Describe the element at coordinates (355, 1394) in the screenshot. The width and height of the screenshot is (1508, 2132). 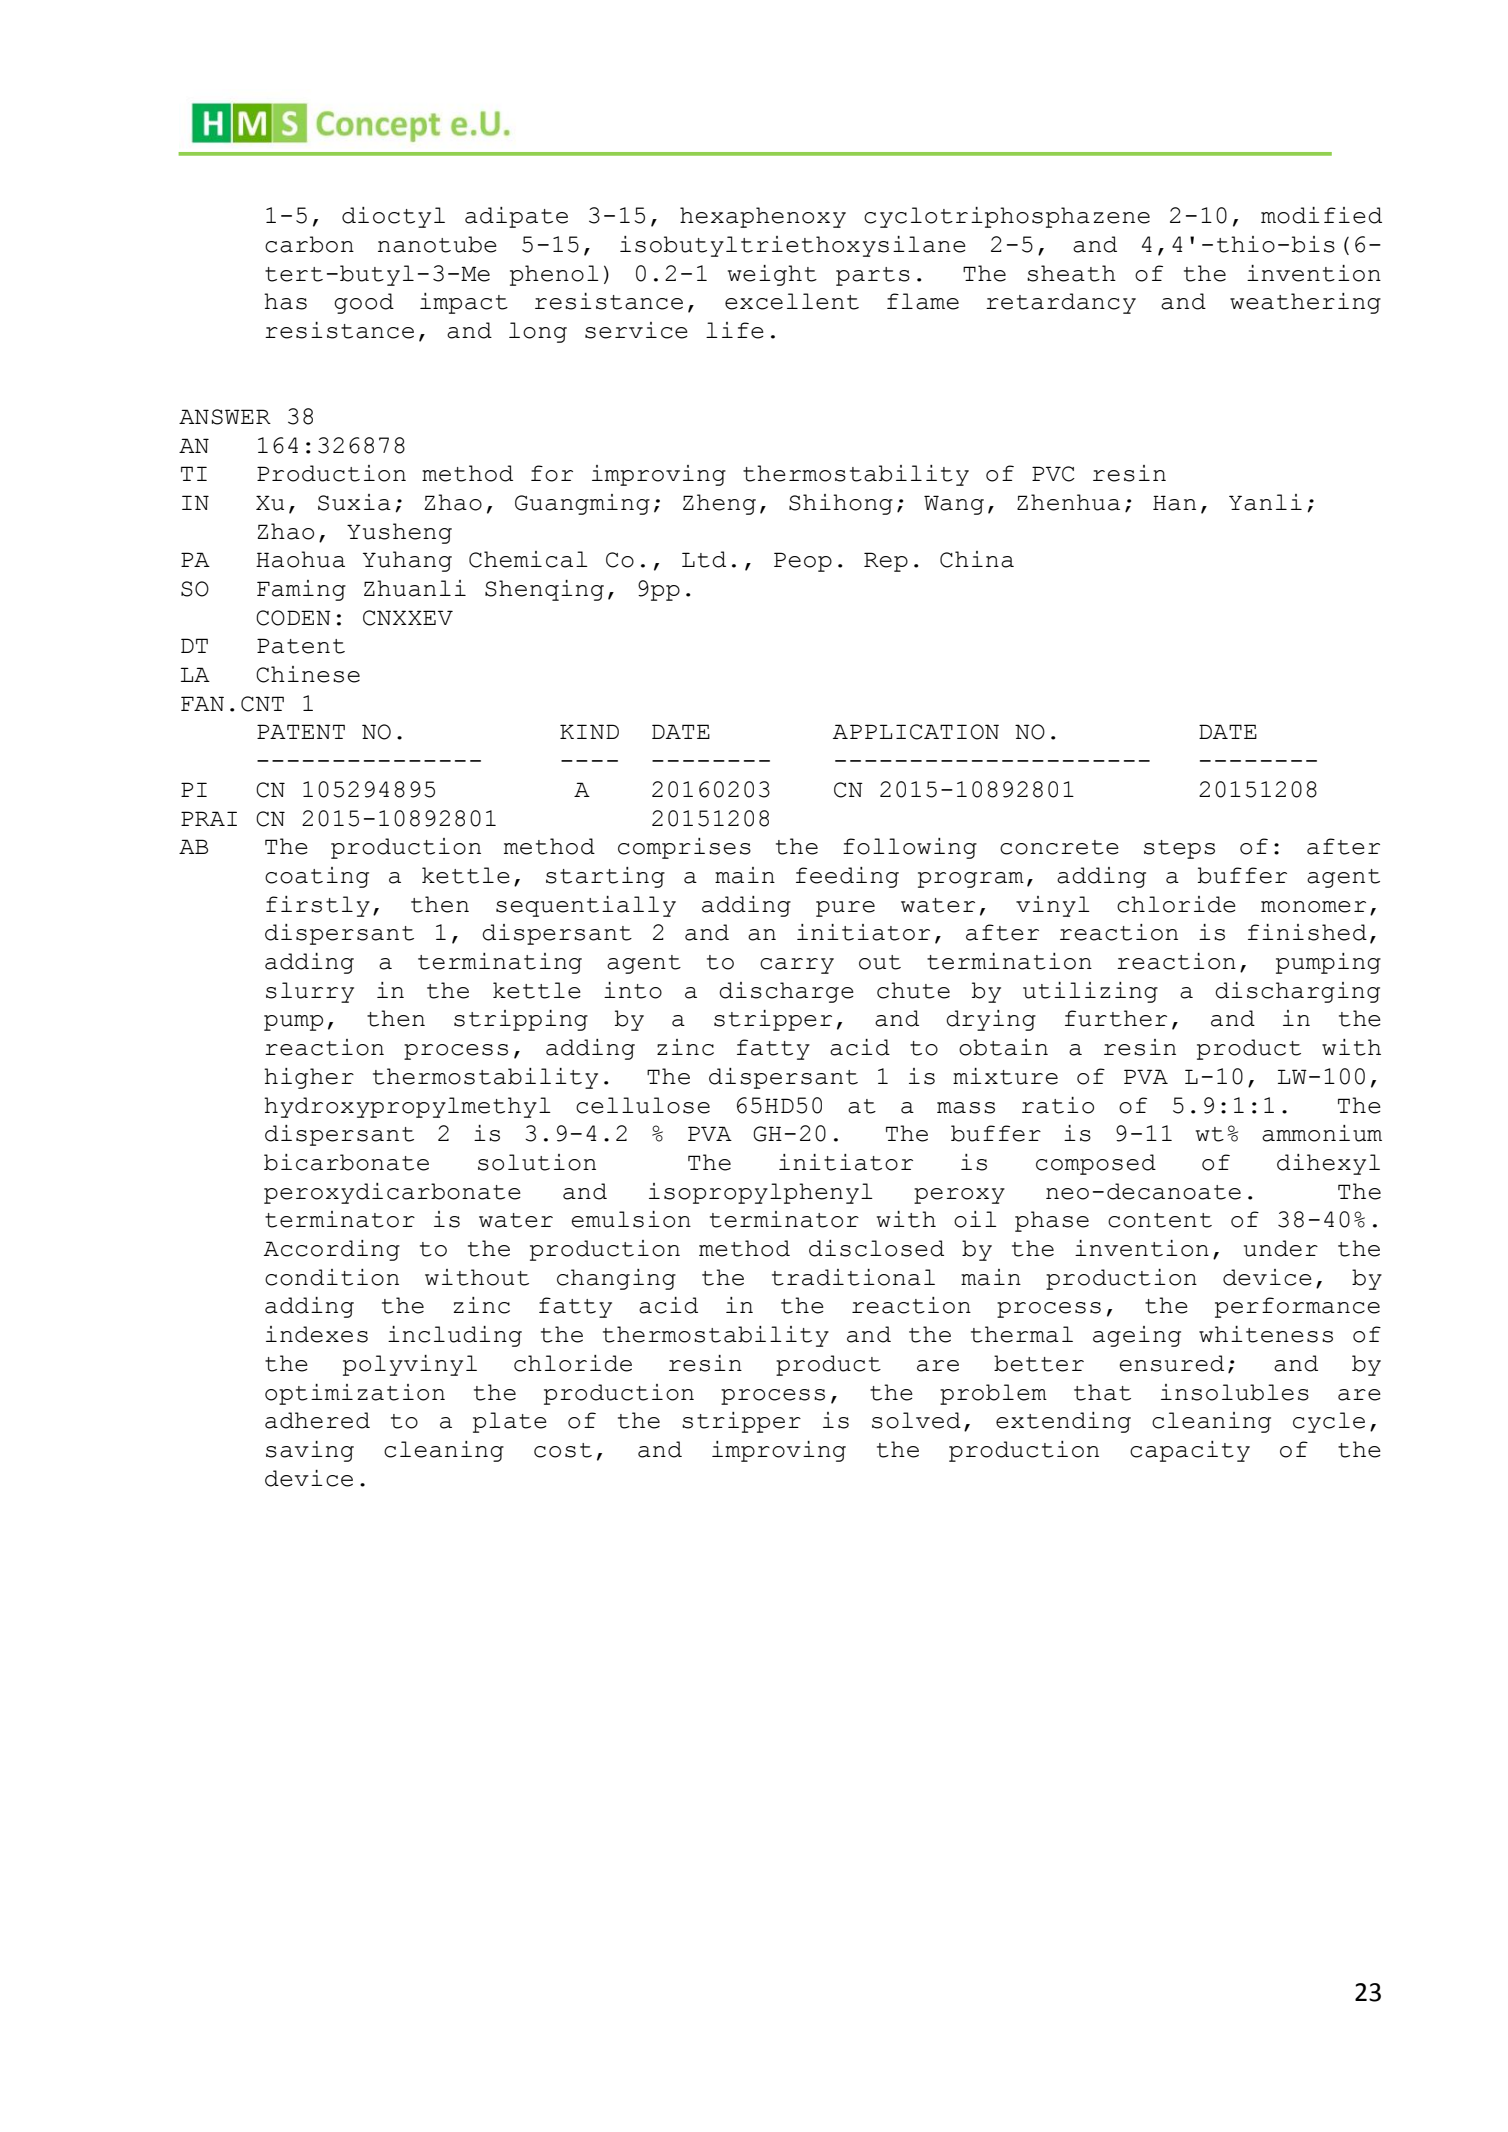
I see `optimization` at that location.
